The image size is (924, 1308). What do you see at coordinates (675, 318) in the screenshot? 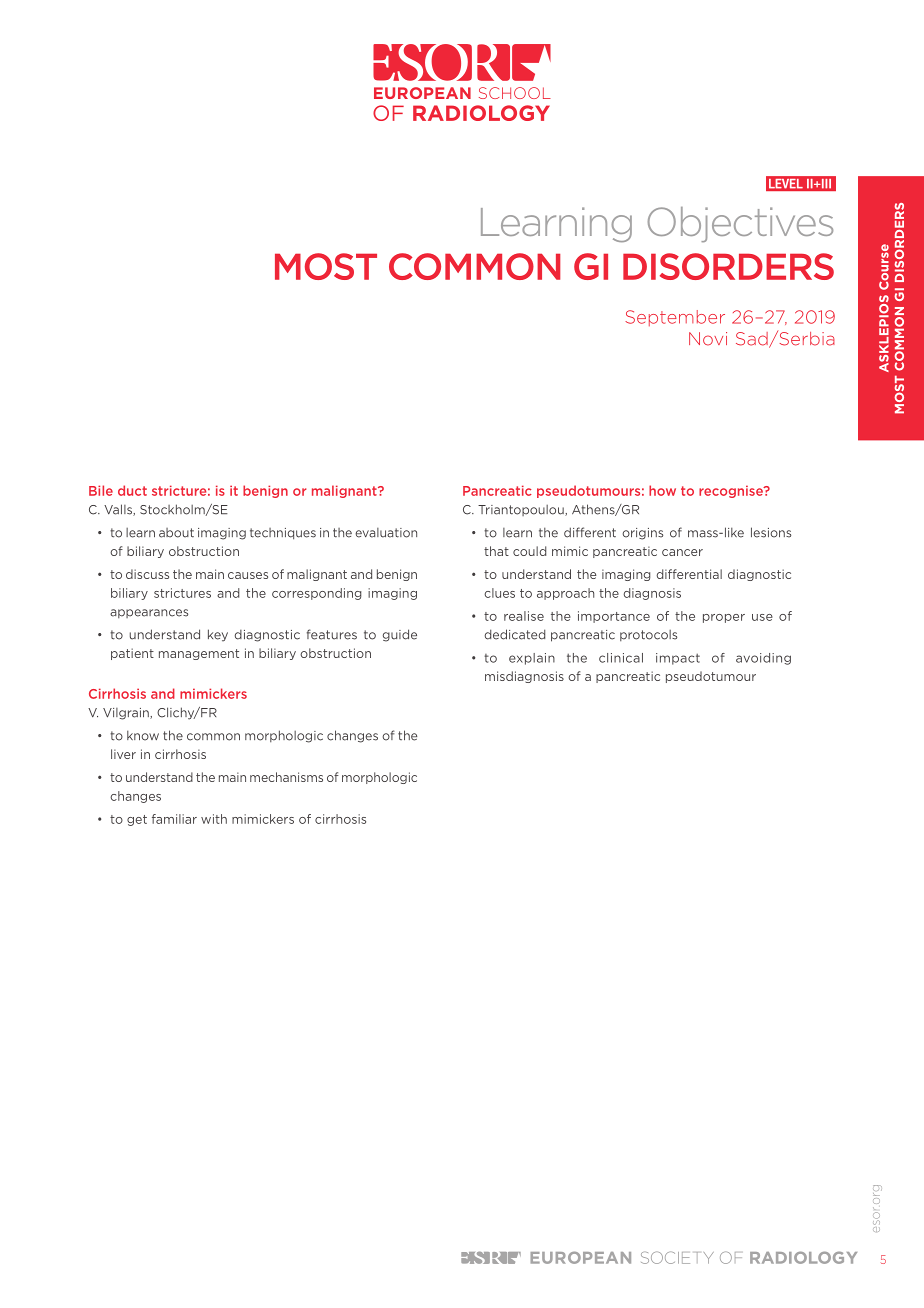
I see `September` at bounding box center [675, 318].
